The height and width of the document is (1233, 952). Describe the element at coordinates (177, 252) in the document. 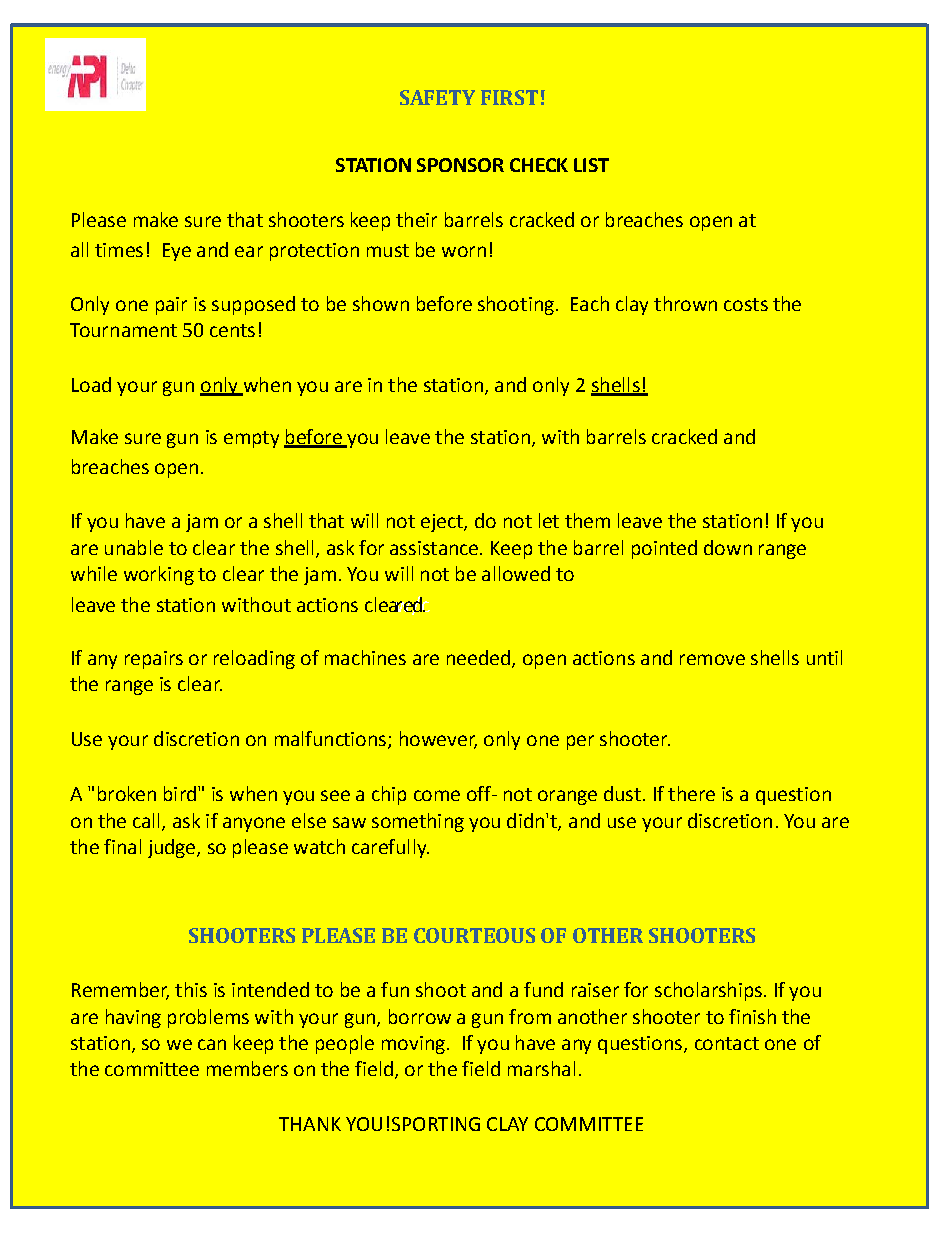

I see `Eye` at that location.
